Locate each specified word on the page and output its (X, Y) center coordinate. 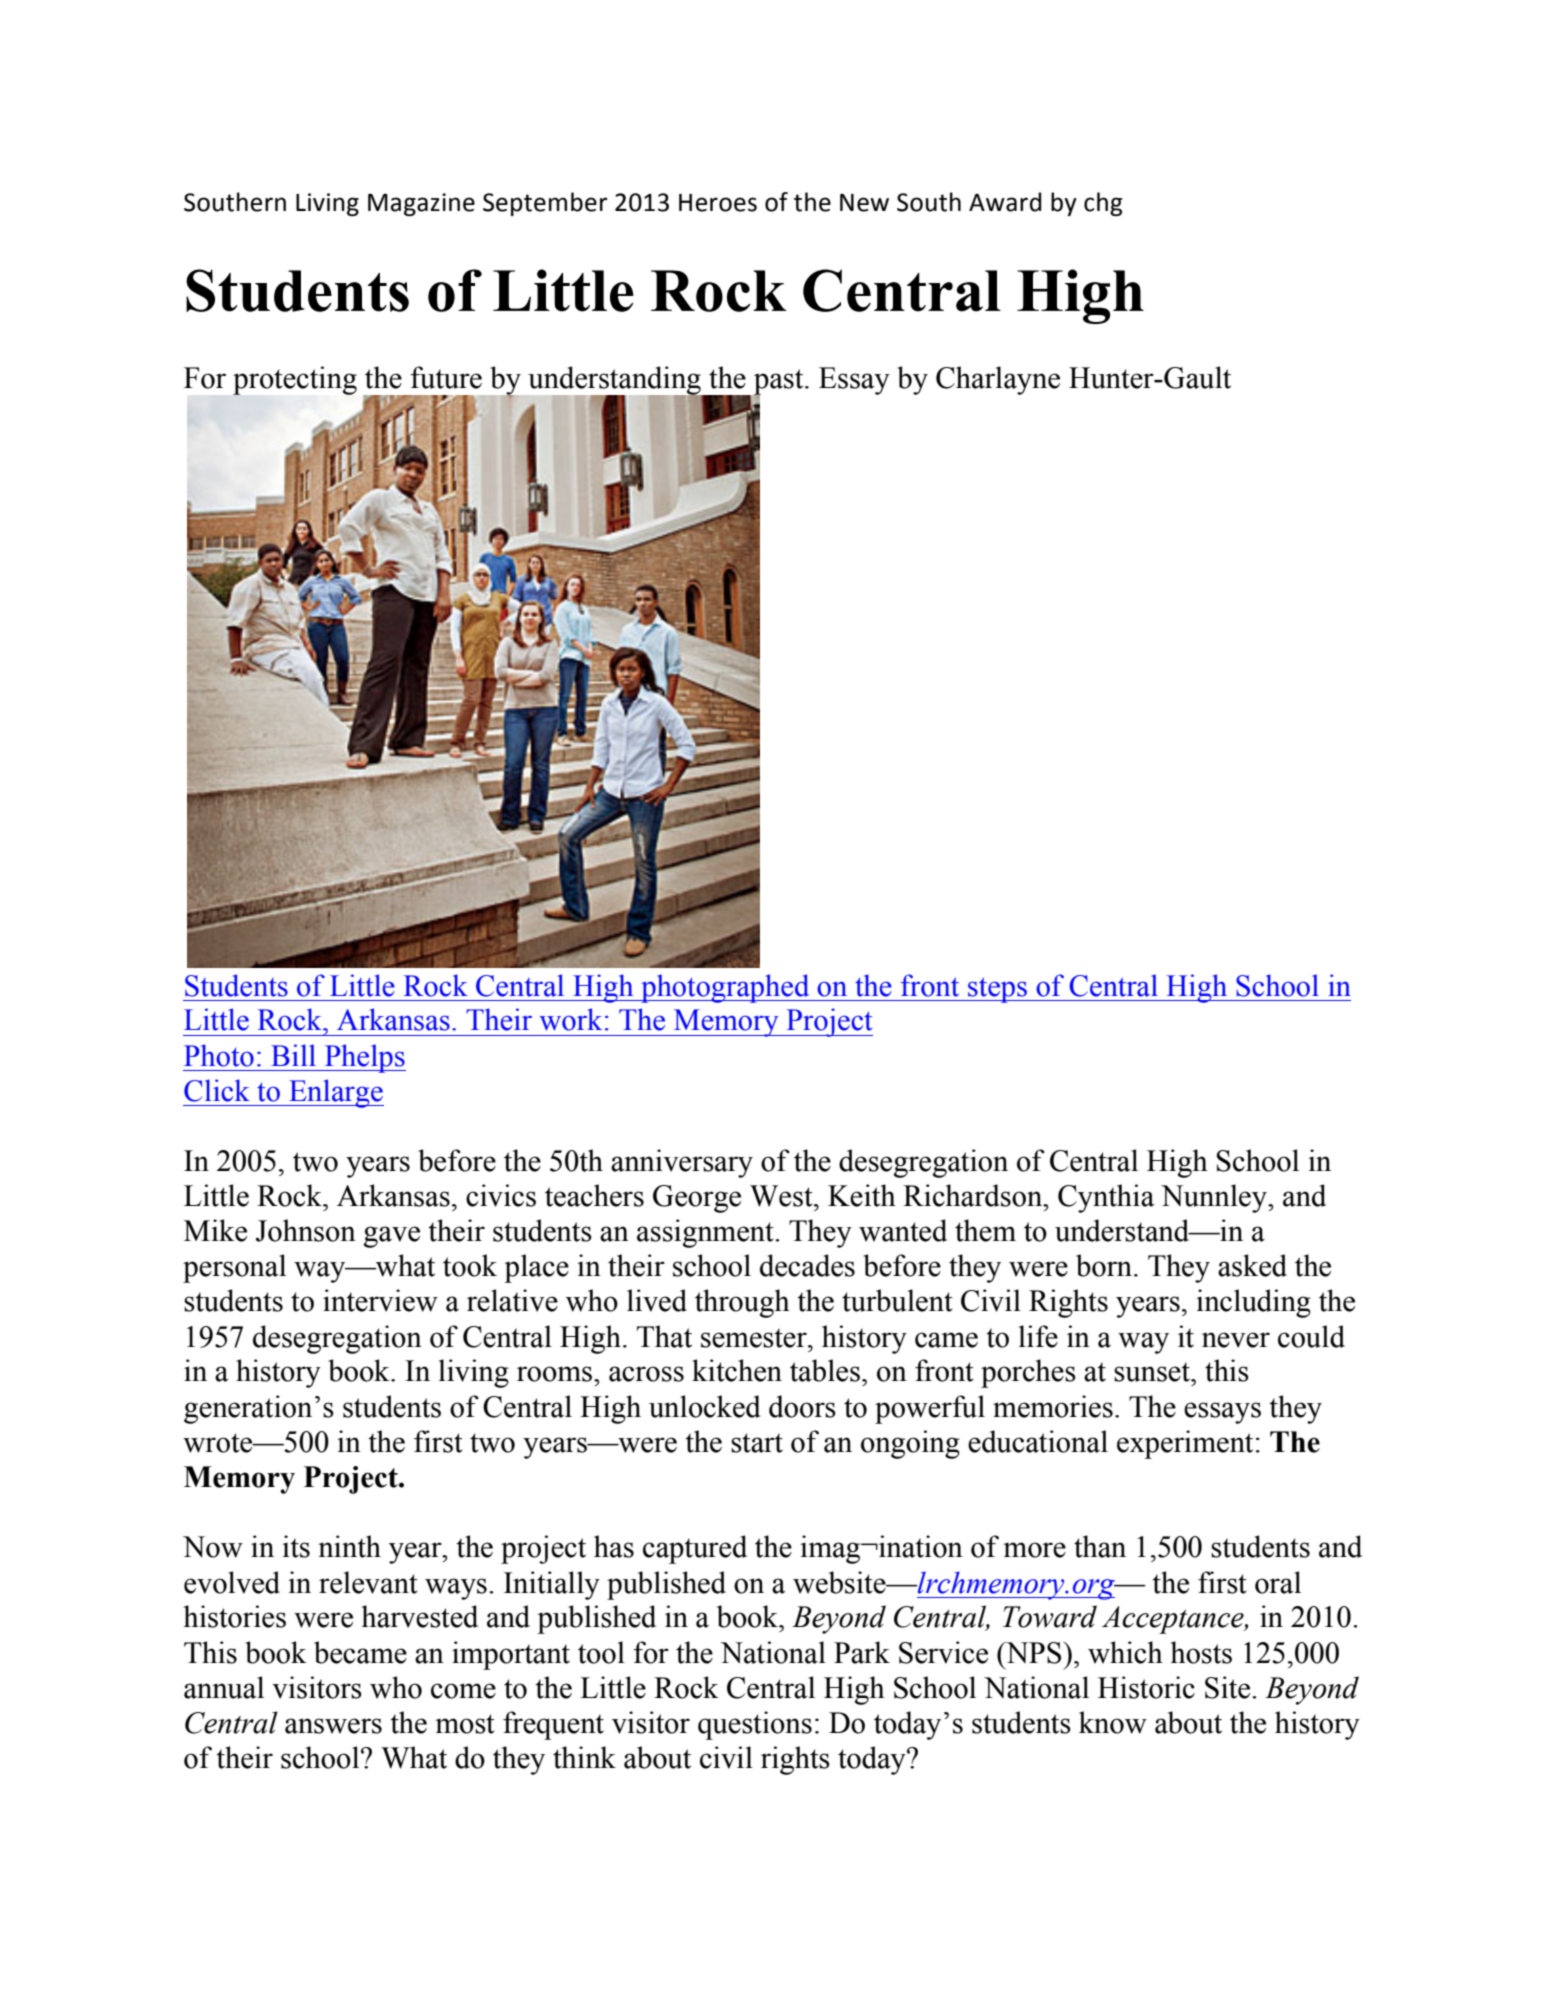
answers (333, 1726)
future (446, 377)
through (742, 1303)
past (779, 383)
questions (755, 1725)
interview (380, 1300)
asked (1252, 1265)
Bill (293, 1055)
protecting (295, 380)
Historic (1146, 1687)
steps (997, 990)
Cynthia (1106, 1198)
